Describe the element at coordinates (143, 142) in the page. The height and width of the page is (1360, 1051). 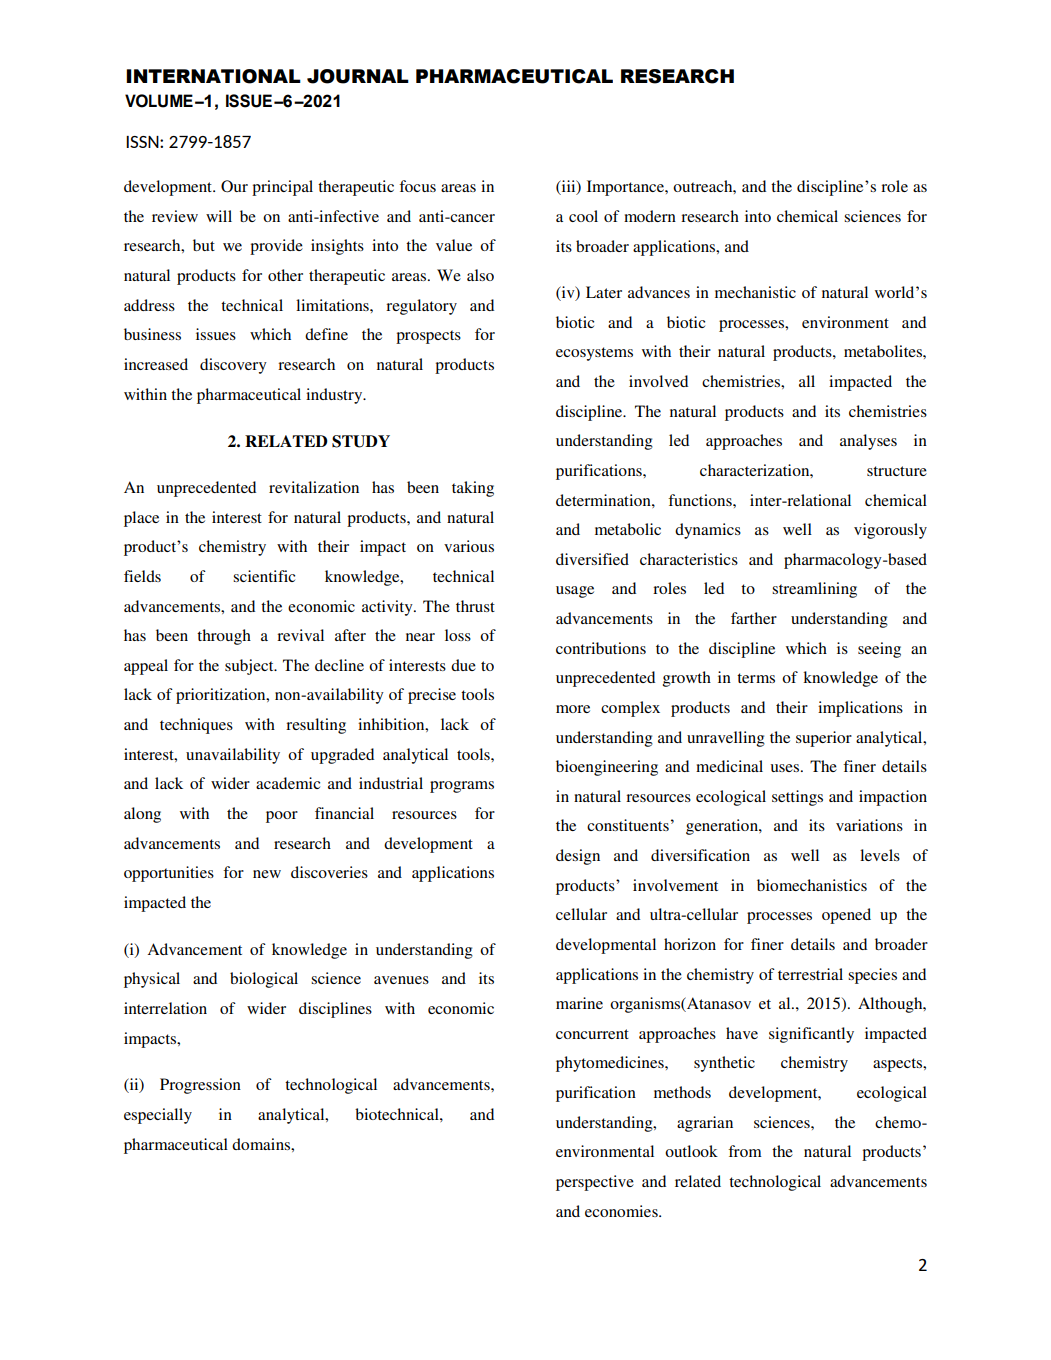
I see `ISSN` at that location.
